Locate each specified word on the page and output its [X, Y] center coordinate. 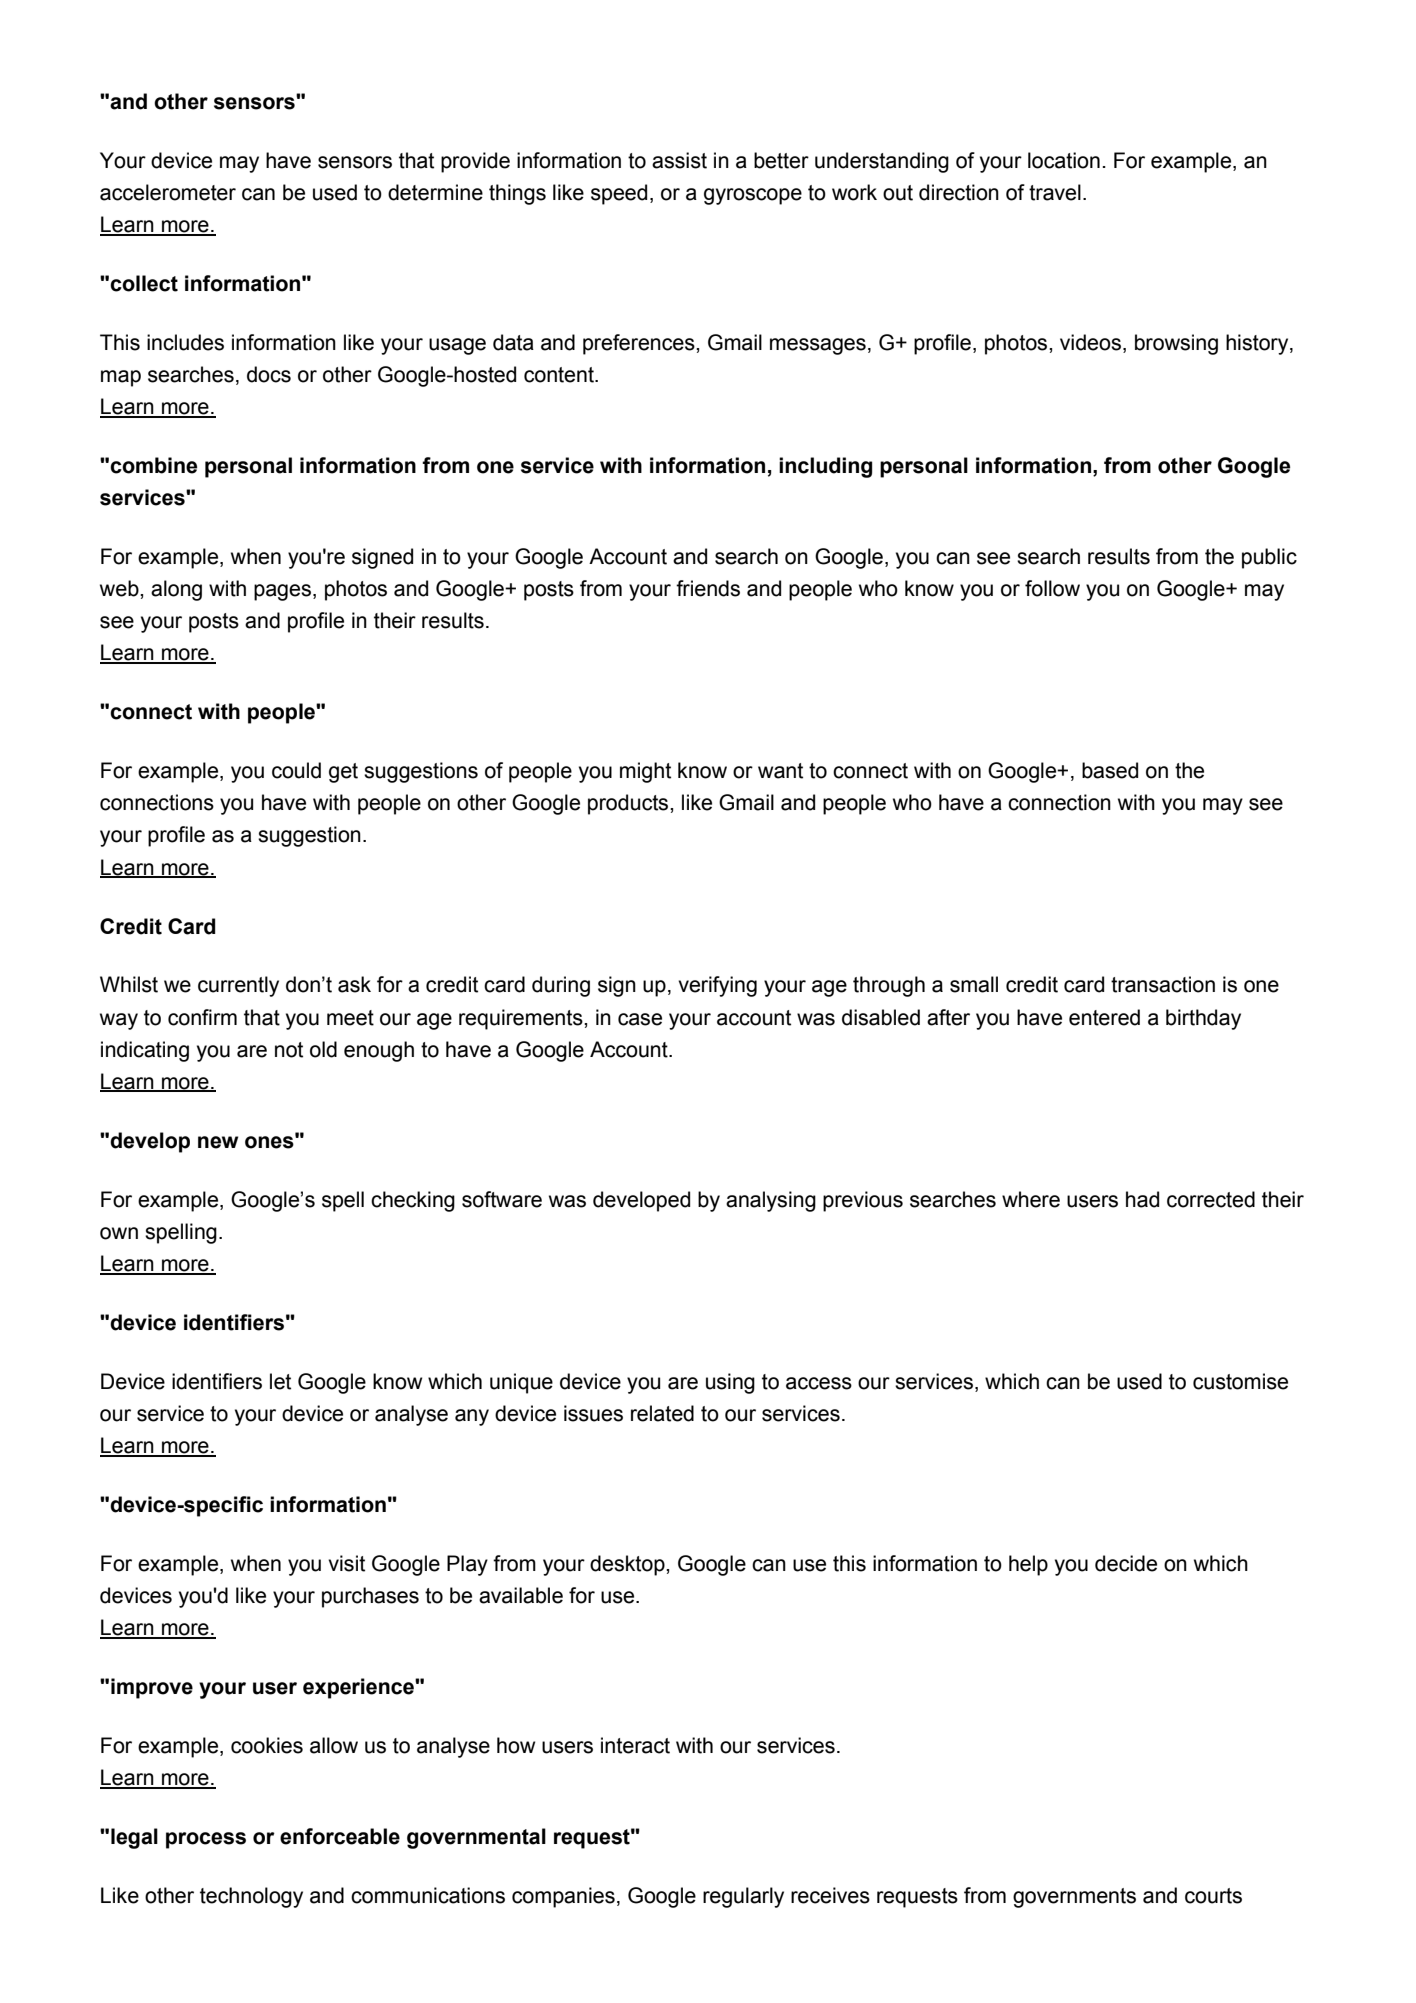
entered [1104, 1017]
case [640, 1019]
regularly [743, 1897]
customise [1240, 1381]
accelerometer [168, 192]
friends [708, 588]
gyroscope [753, 196]
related [662, 1413]
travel [1055, 192]
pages [284, 592]
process [206, 1840]
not [289, 1050]
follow [1052, 588]
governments [1074, 1898]
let [280, 1381]
